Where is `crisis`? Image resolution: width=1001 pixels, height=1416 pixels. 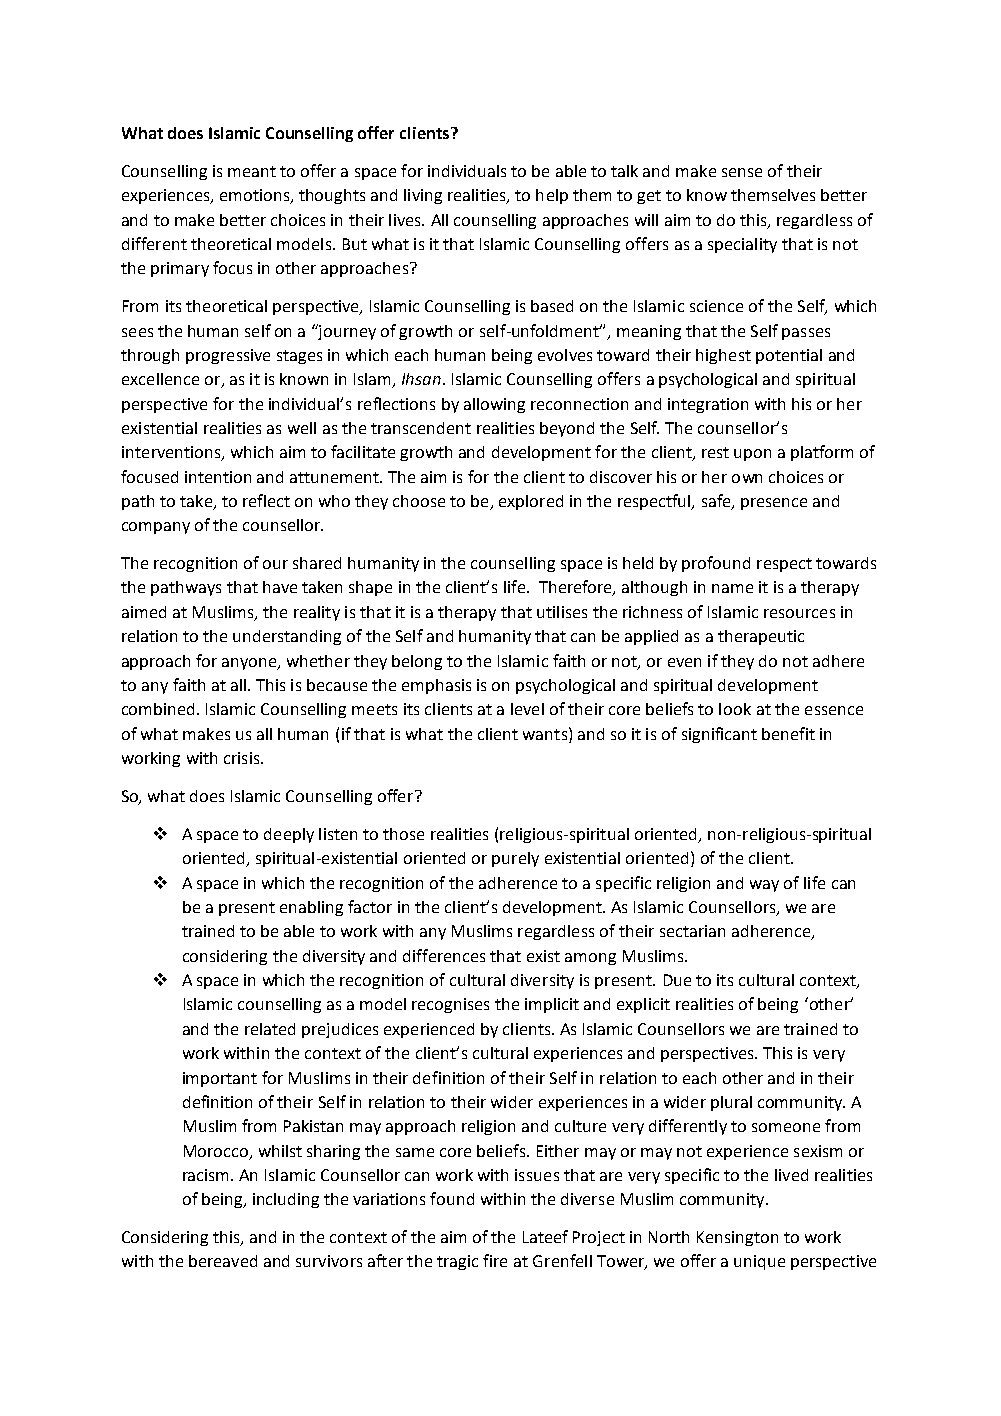
crisis is located at coordinates (243, 758).
